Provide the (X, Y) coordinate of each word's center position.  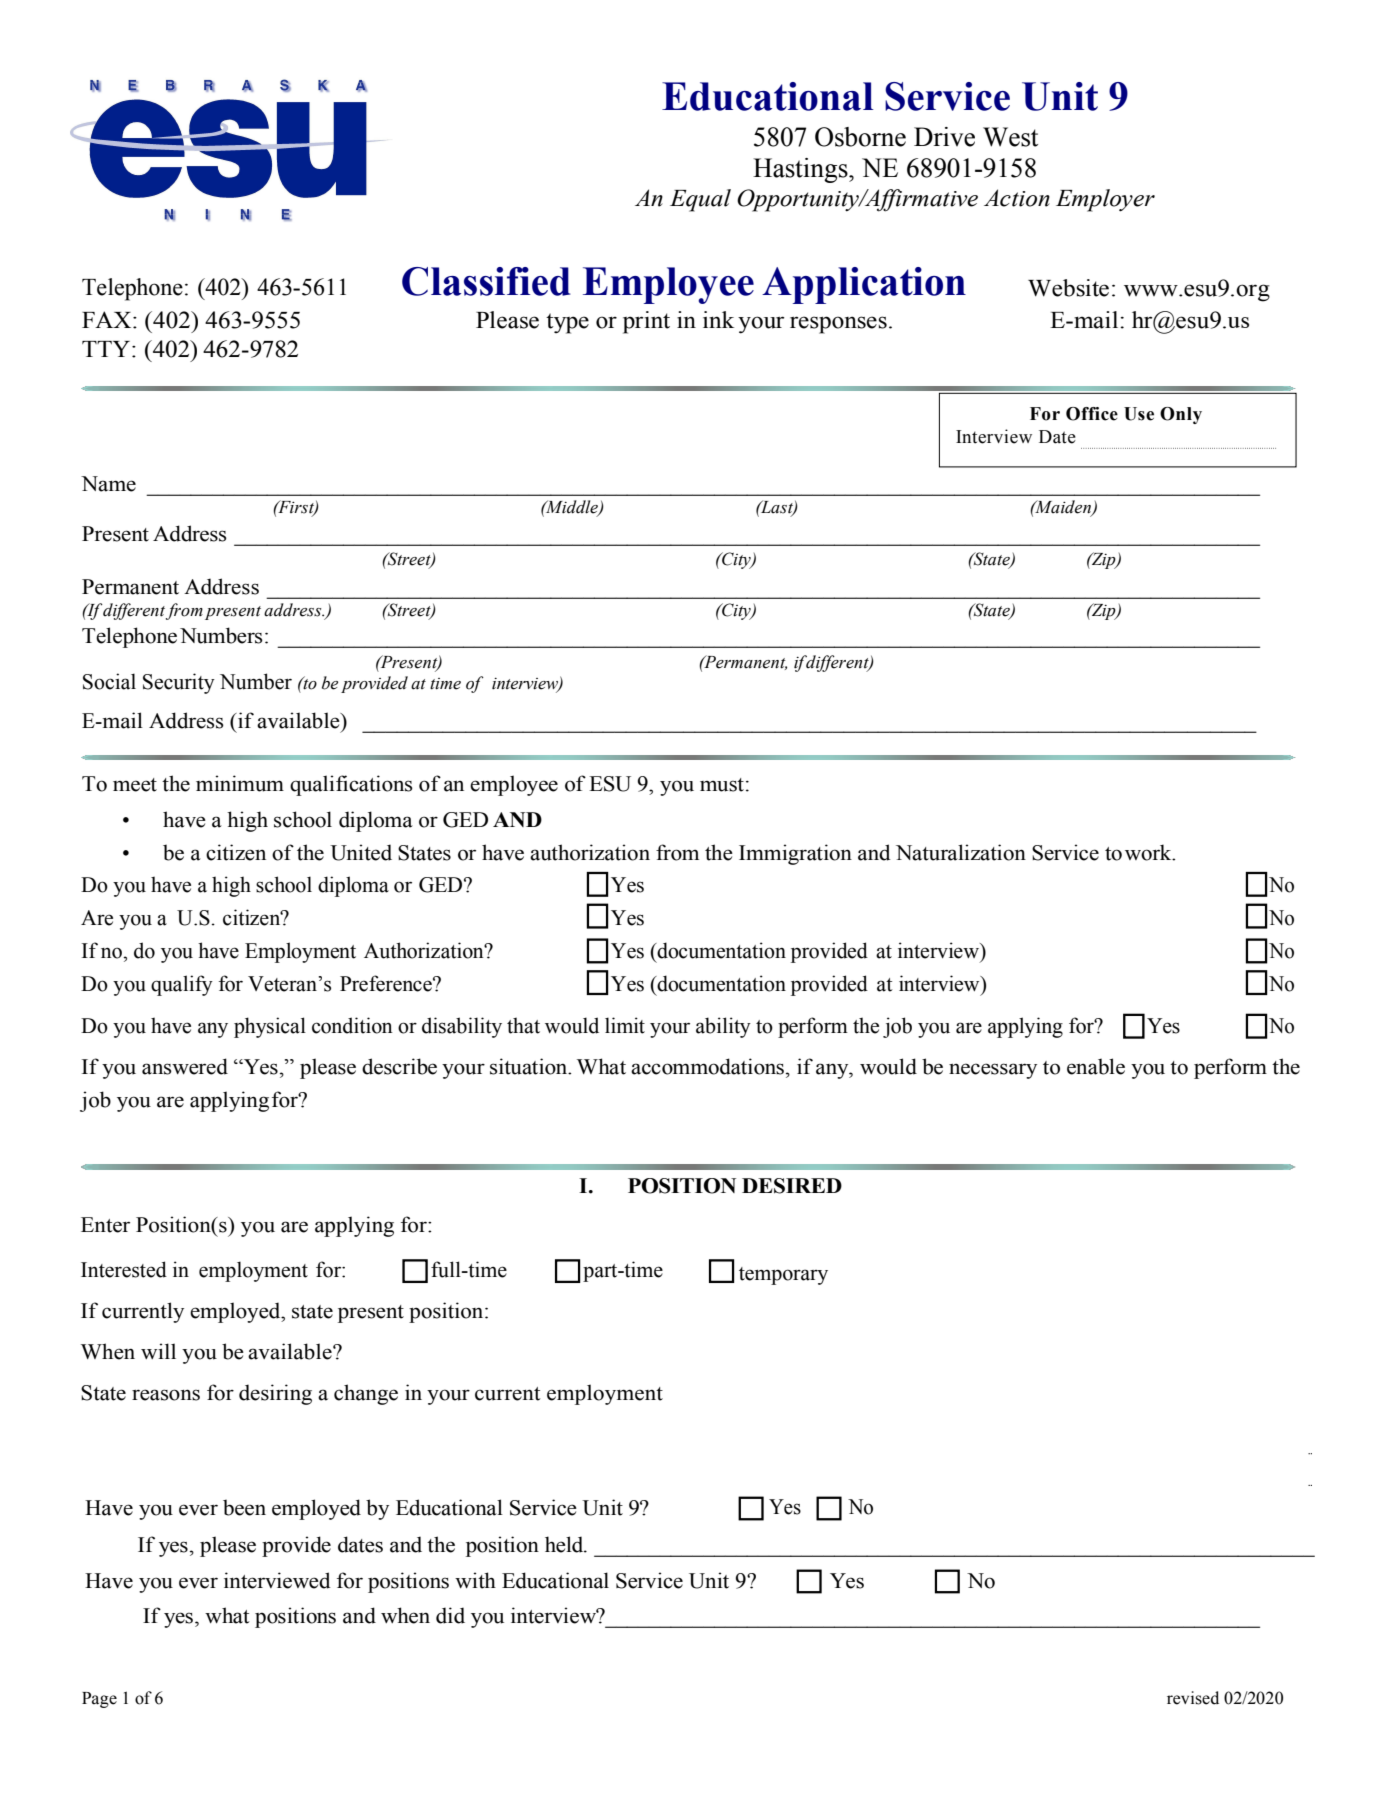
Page (99, 1700)
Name (108, 484)
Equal (700, 200)
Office (1092, 414)
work (1149, 852)
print (646, 322)
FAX (108, 319)
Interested (124, 1269)
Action (1017, 198)
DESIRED (792, 1186)
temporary (783, 1276)
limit (625, 1025)
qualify (182, 985)
